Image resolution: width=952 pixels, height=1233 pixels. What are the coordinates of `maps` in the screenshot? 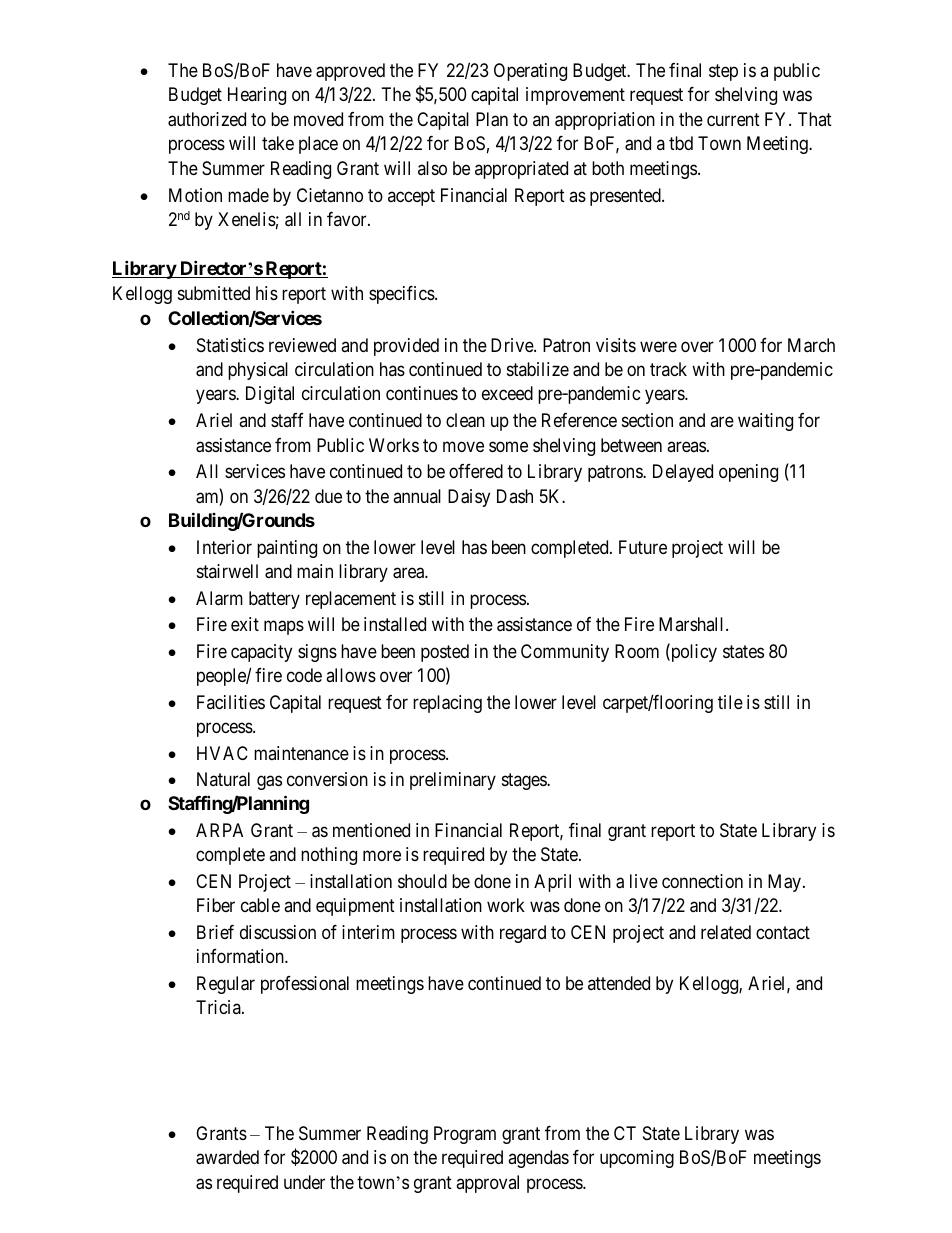 It's located at (284, 628).
